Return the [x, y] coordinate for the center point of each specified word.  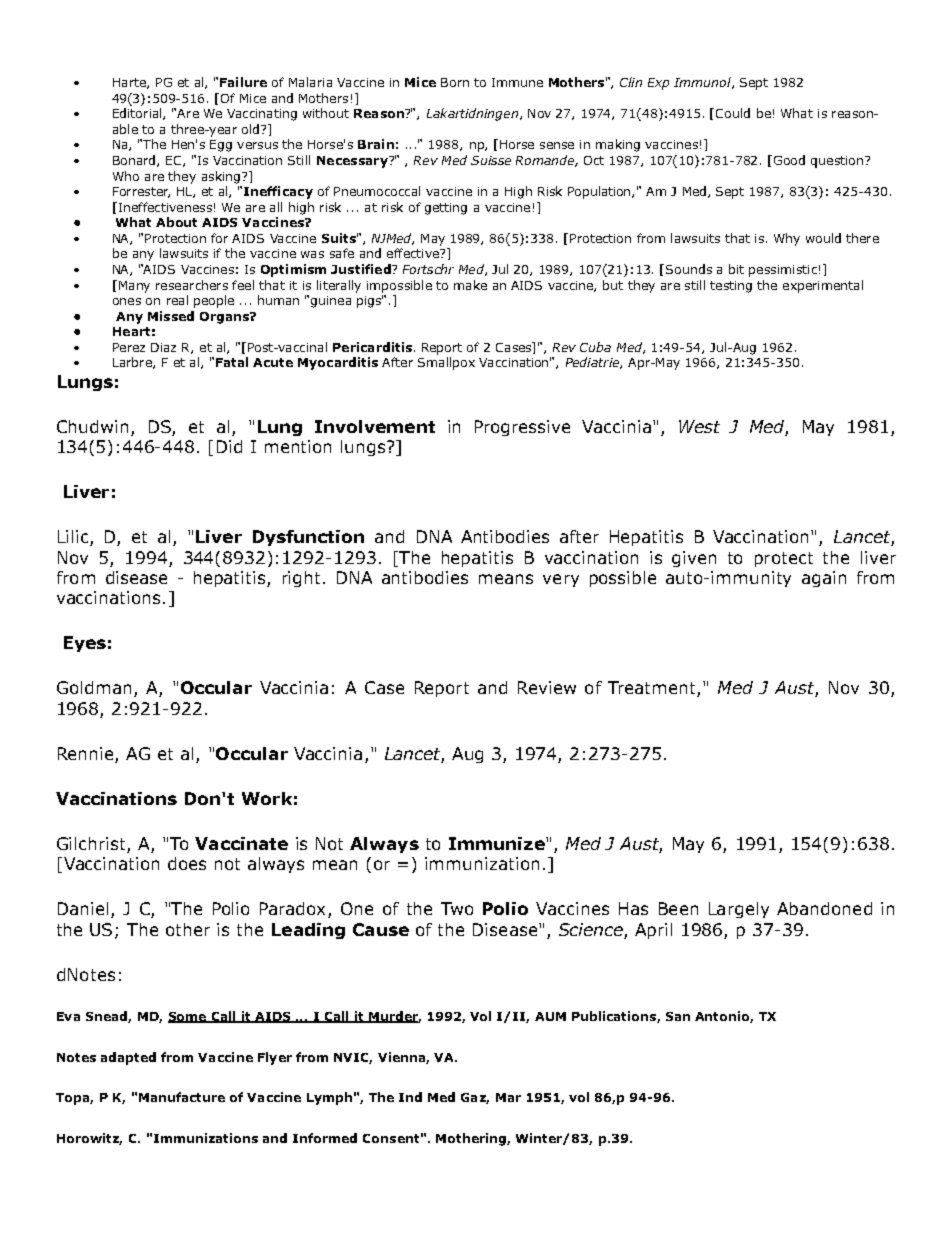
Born [455, 82]
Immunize [498, 843]
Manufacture [182, 1097]
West [699, 426]
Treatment [653, 689]
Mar [508, 1097]
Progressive [522, 428]
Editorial [138, 114]
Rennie [85, 753]
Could [733, 113]
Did [229, 446]
